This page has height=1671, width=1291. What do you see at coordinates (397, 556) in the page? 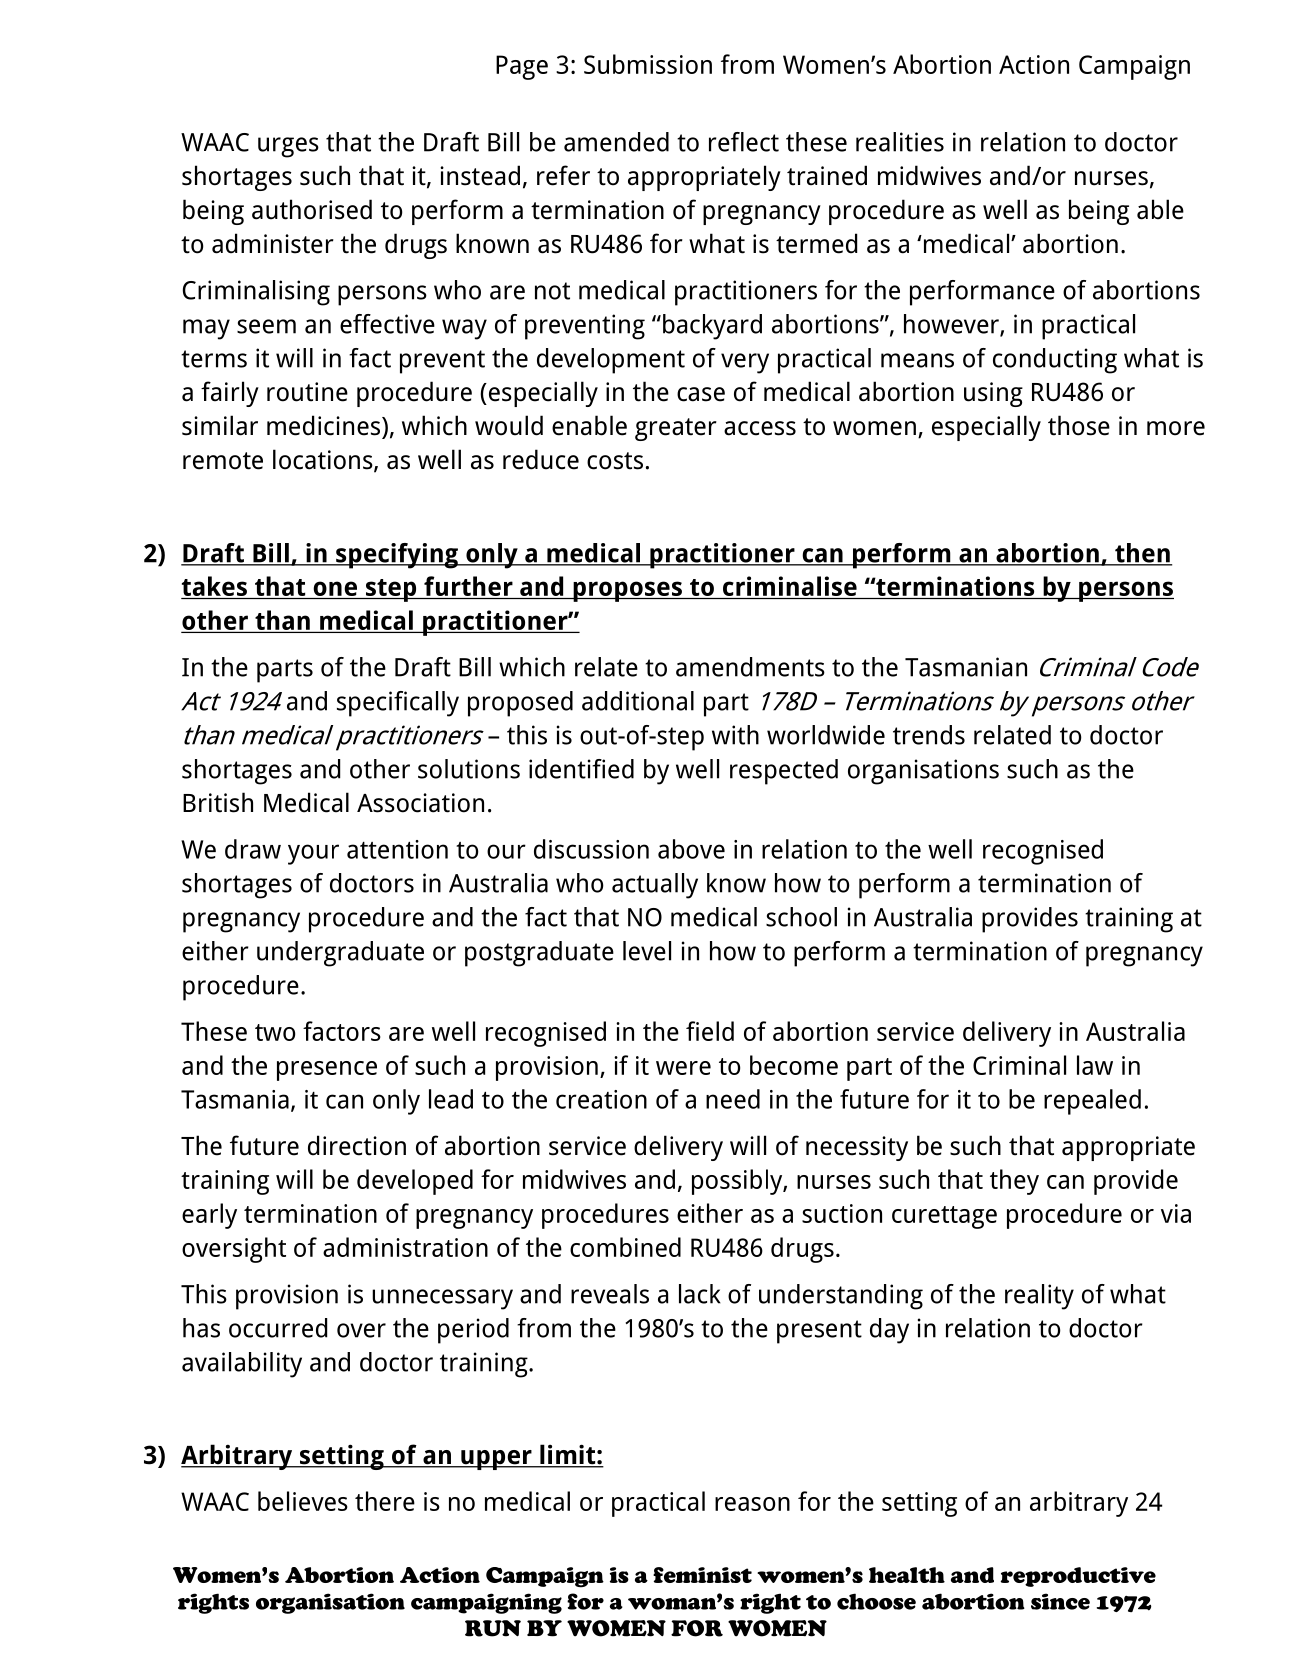
I see `specifying` at bounding box center [397, 556].
